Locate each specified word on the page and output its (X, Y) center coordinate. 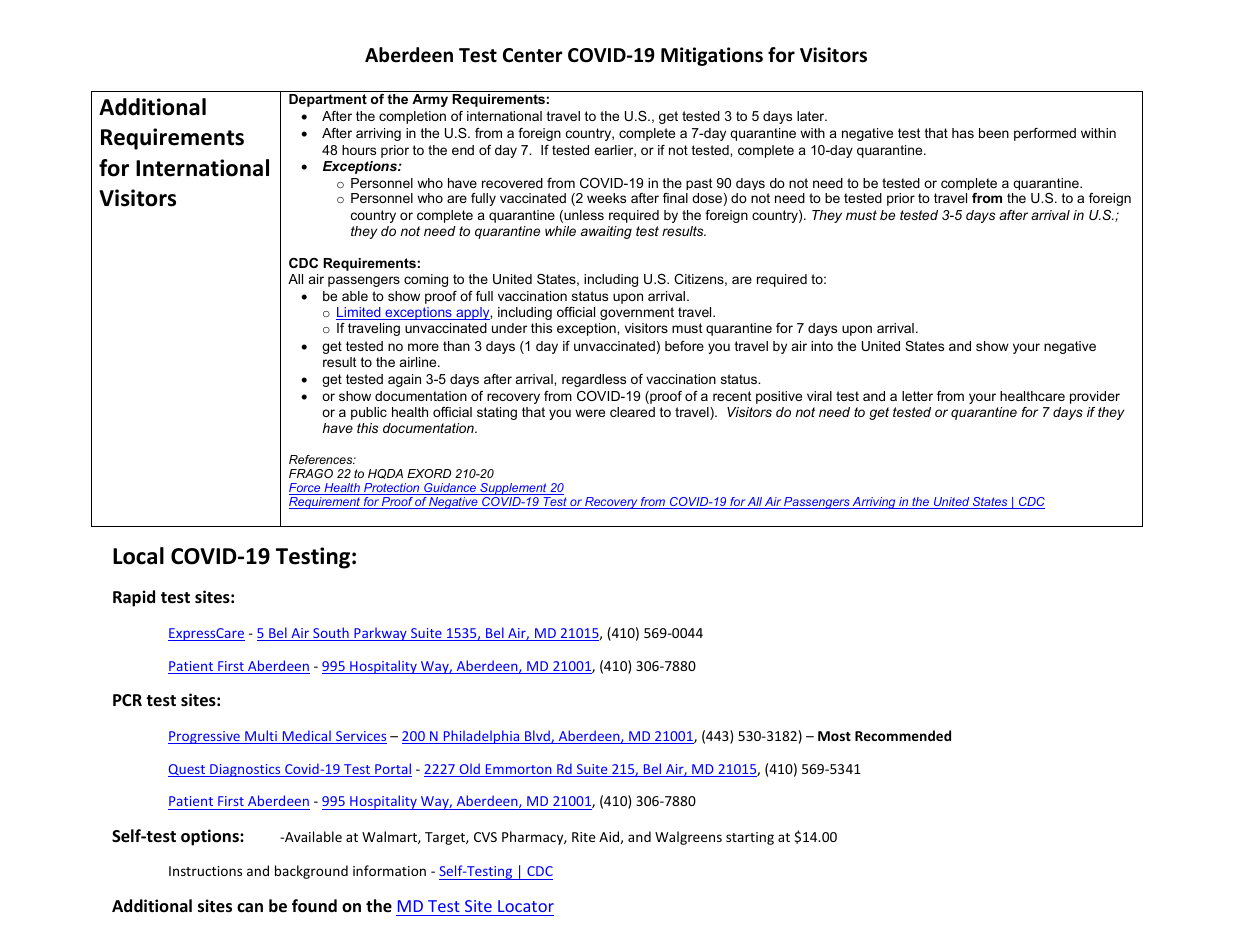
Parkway (380, 634)
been (994, 133)
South (331, 634)
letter (917, 396)
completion (412, 117)
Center (533, 55)
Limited (359, 313)
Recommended (903, 735)
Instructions (205, 871)
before (684, 346)
